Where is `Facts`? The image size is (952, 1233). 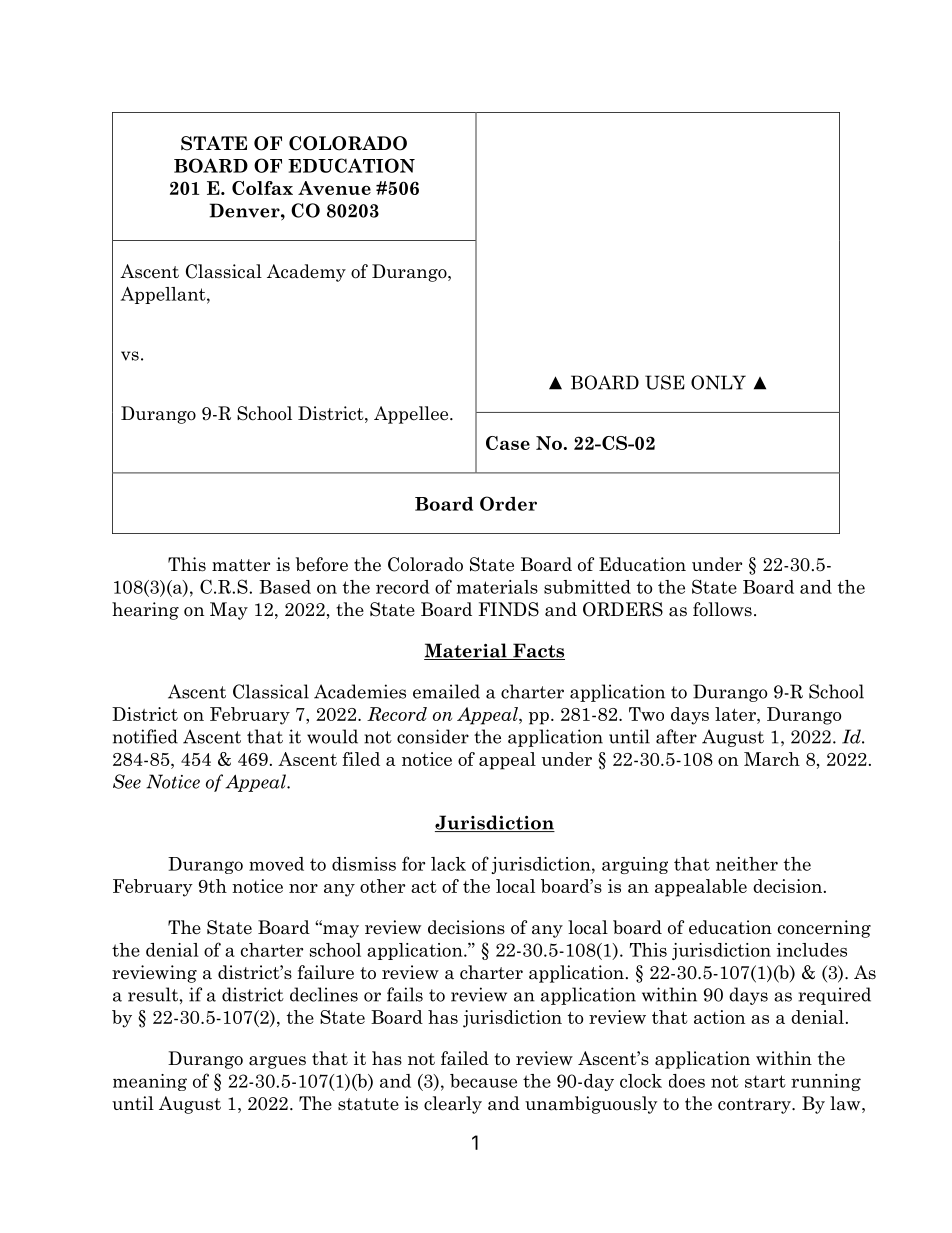 Facts is located at coordinates (538, 651).
